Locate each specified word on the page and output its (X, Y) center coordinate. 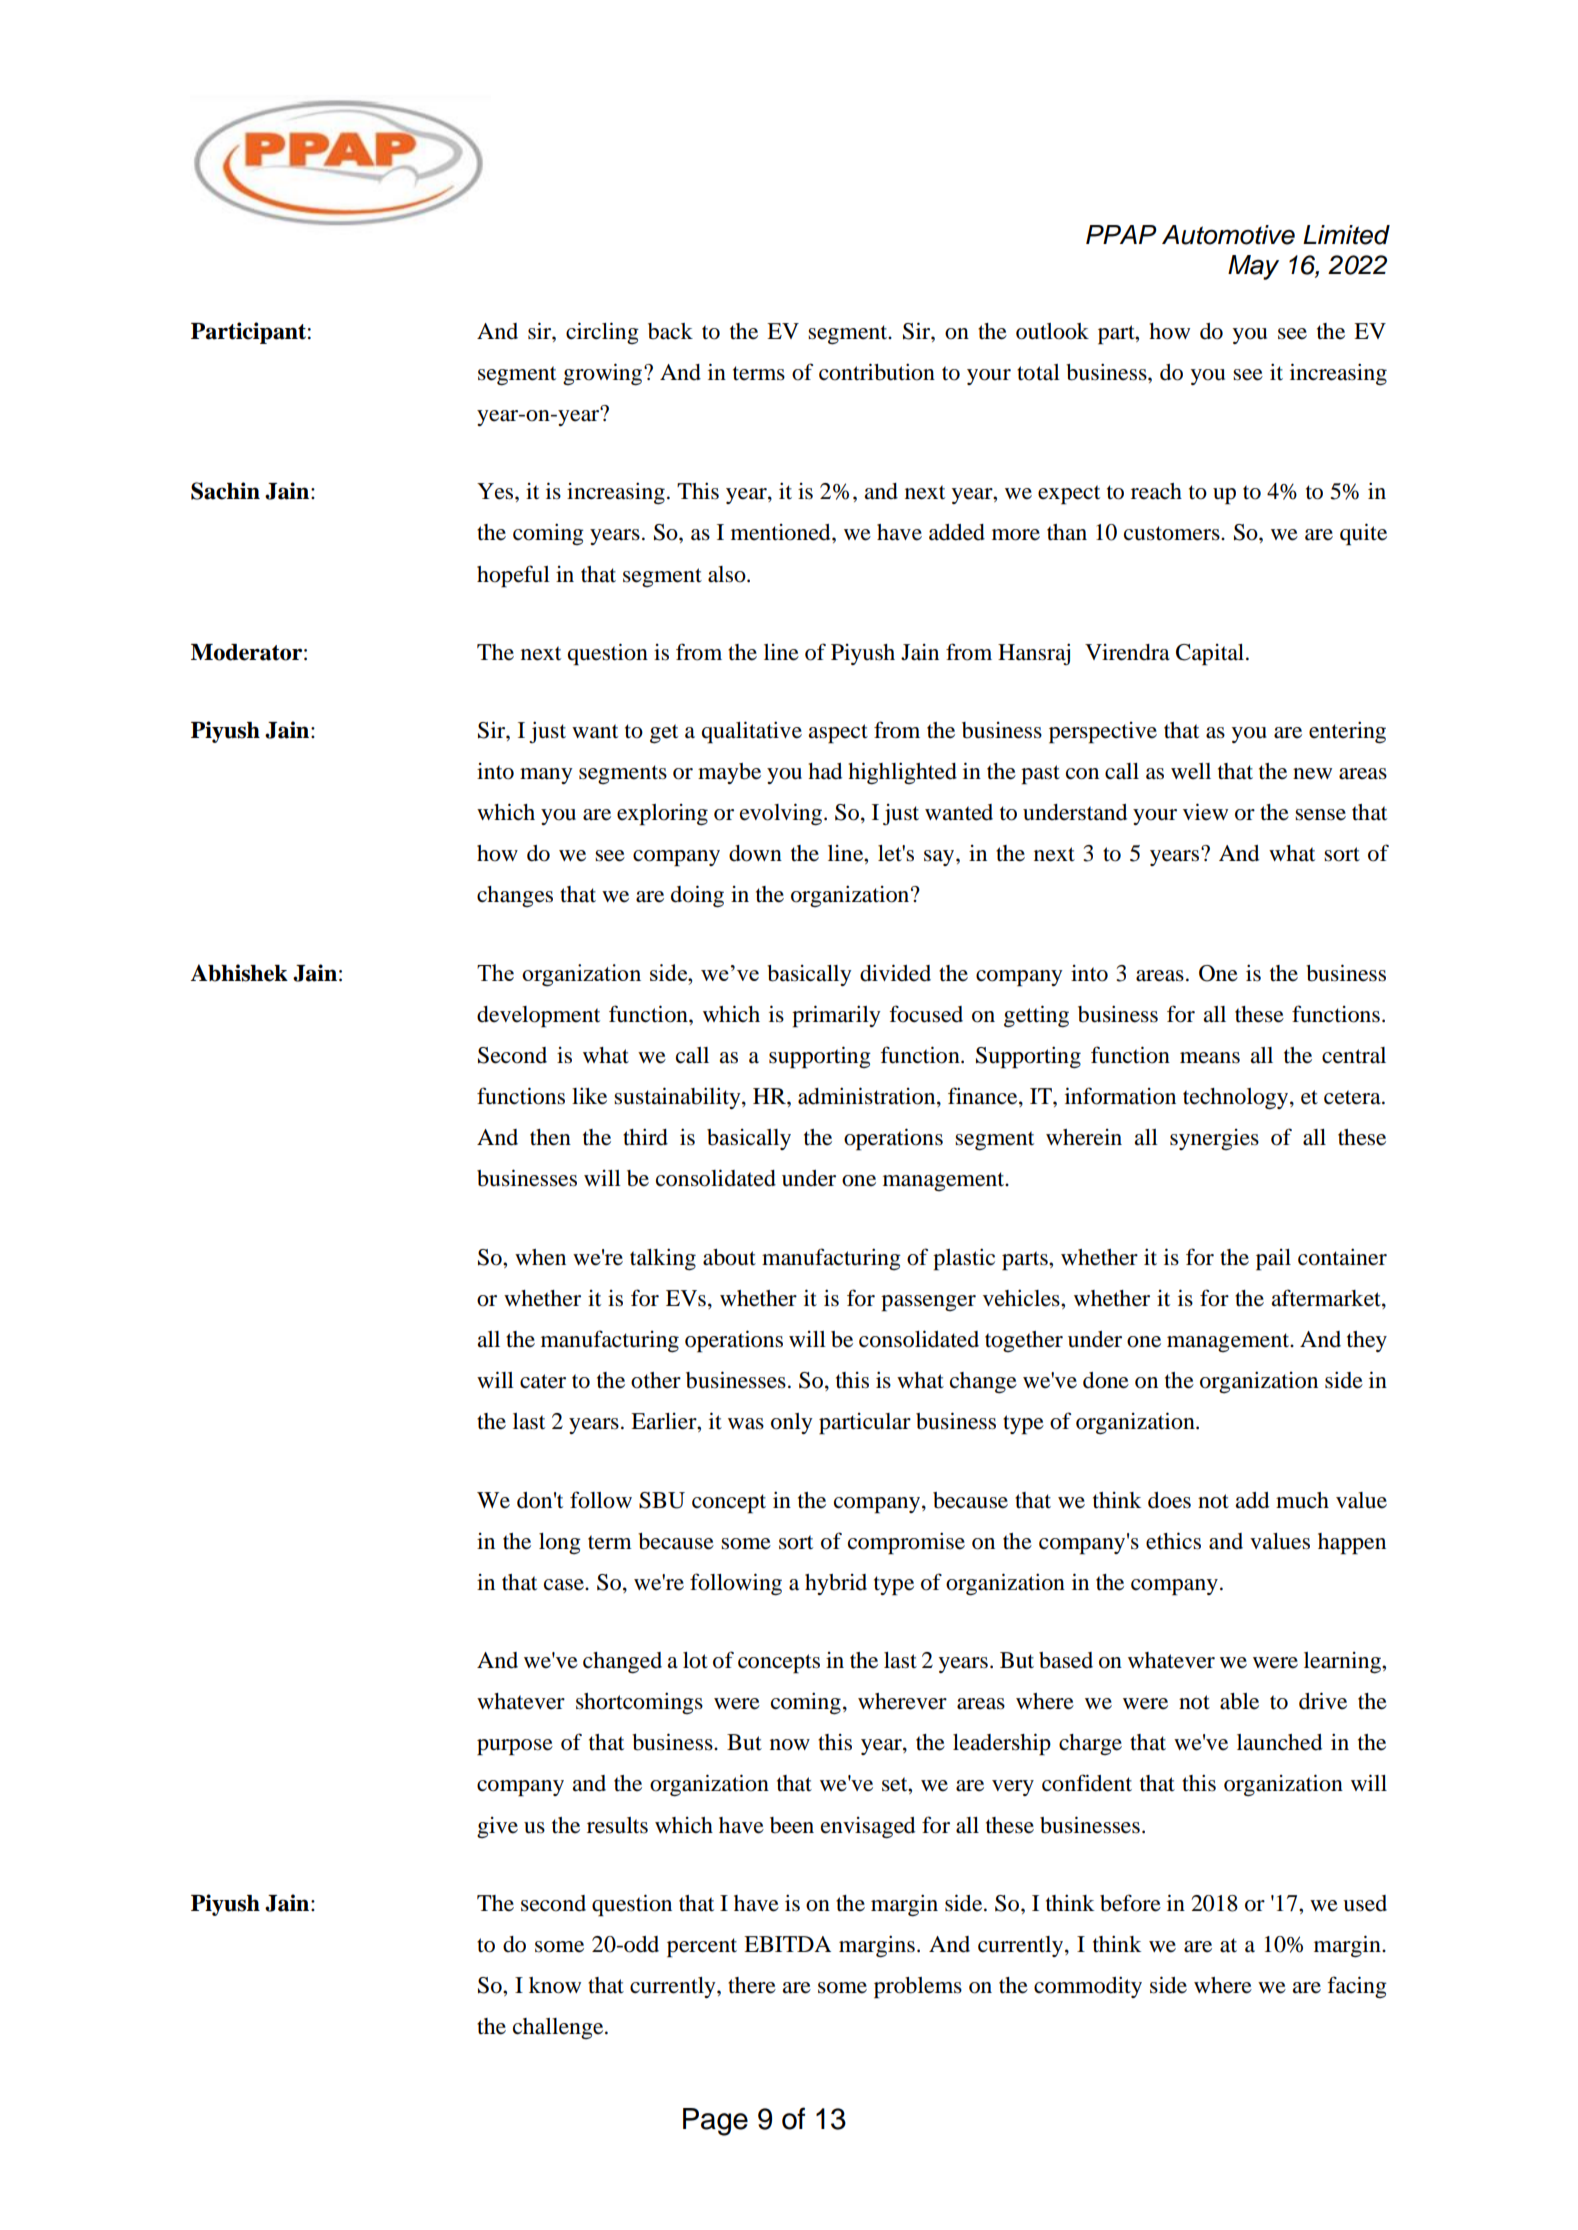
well (1191, 771)
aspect (838, 734)
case (565, 1585)
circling (602, 333)
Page (715, 2122)
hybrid (836, 1584)
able (1239, 1701)
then (550, 1137)
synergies (1214, 1139)
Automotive (1228, 235)
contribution (877, 372)
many (546, 776)
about (729, 1257)
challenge (559, 2028)
